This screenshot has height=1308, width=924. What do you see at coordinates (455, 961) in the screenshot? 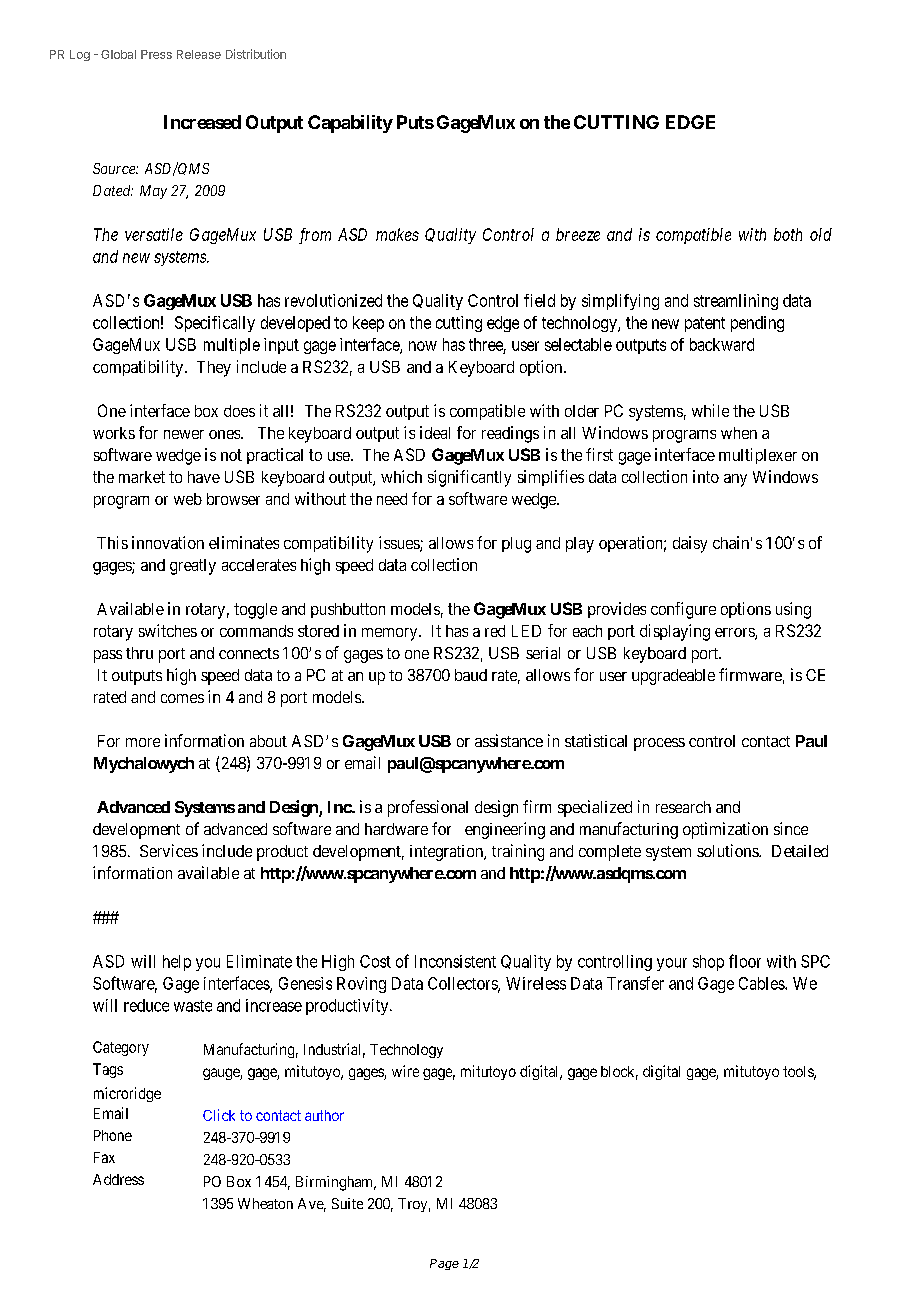
I see `Inconsistent` at bounding box center [455, 961].
